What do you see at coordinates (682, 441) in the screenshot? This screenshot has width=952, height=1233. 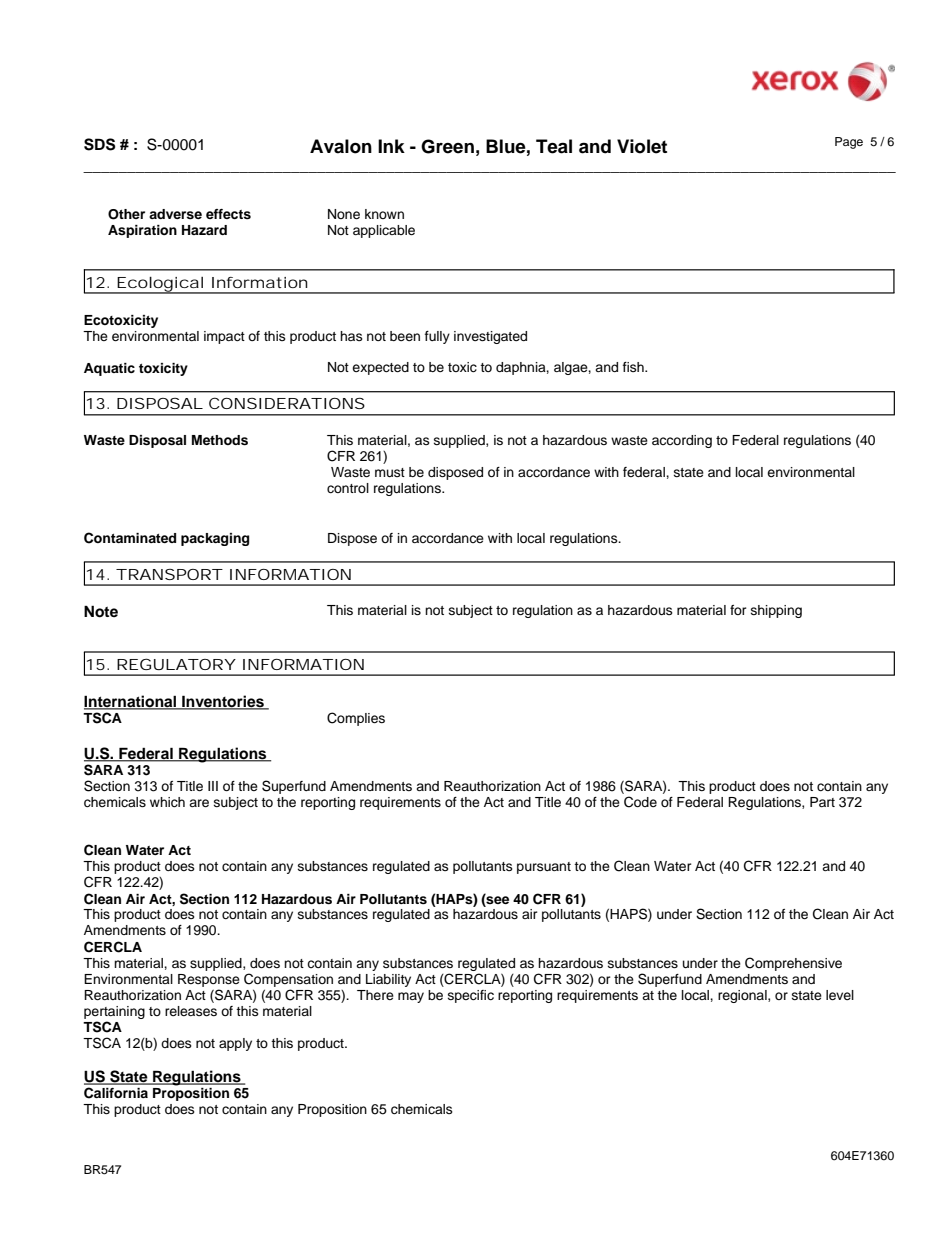 I see `according` at bounding box center [682, 441].
